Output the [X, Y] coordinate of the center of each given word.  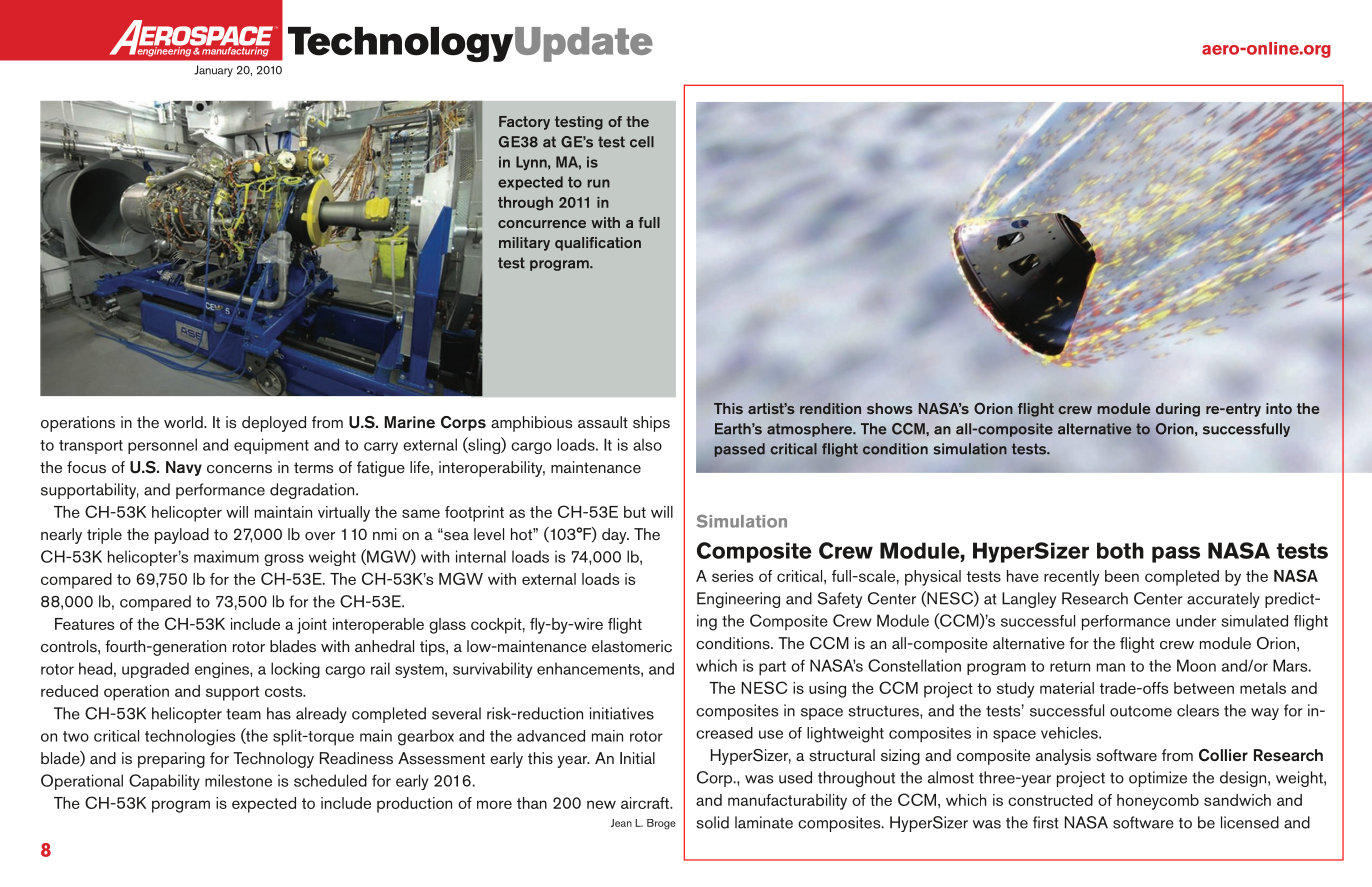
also [647, 444]
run [599, 183]
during [1178, 410]
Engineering [738, 600]
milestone [238, 780]
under [1196, 621]
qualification [598, 244]
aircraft [646, 803]
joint [312, 626]
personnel [162, 446]
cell [642, 142]
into [1279, 408]
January [213, 71]
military [524, 244]
